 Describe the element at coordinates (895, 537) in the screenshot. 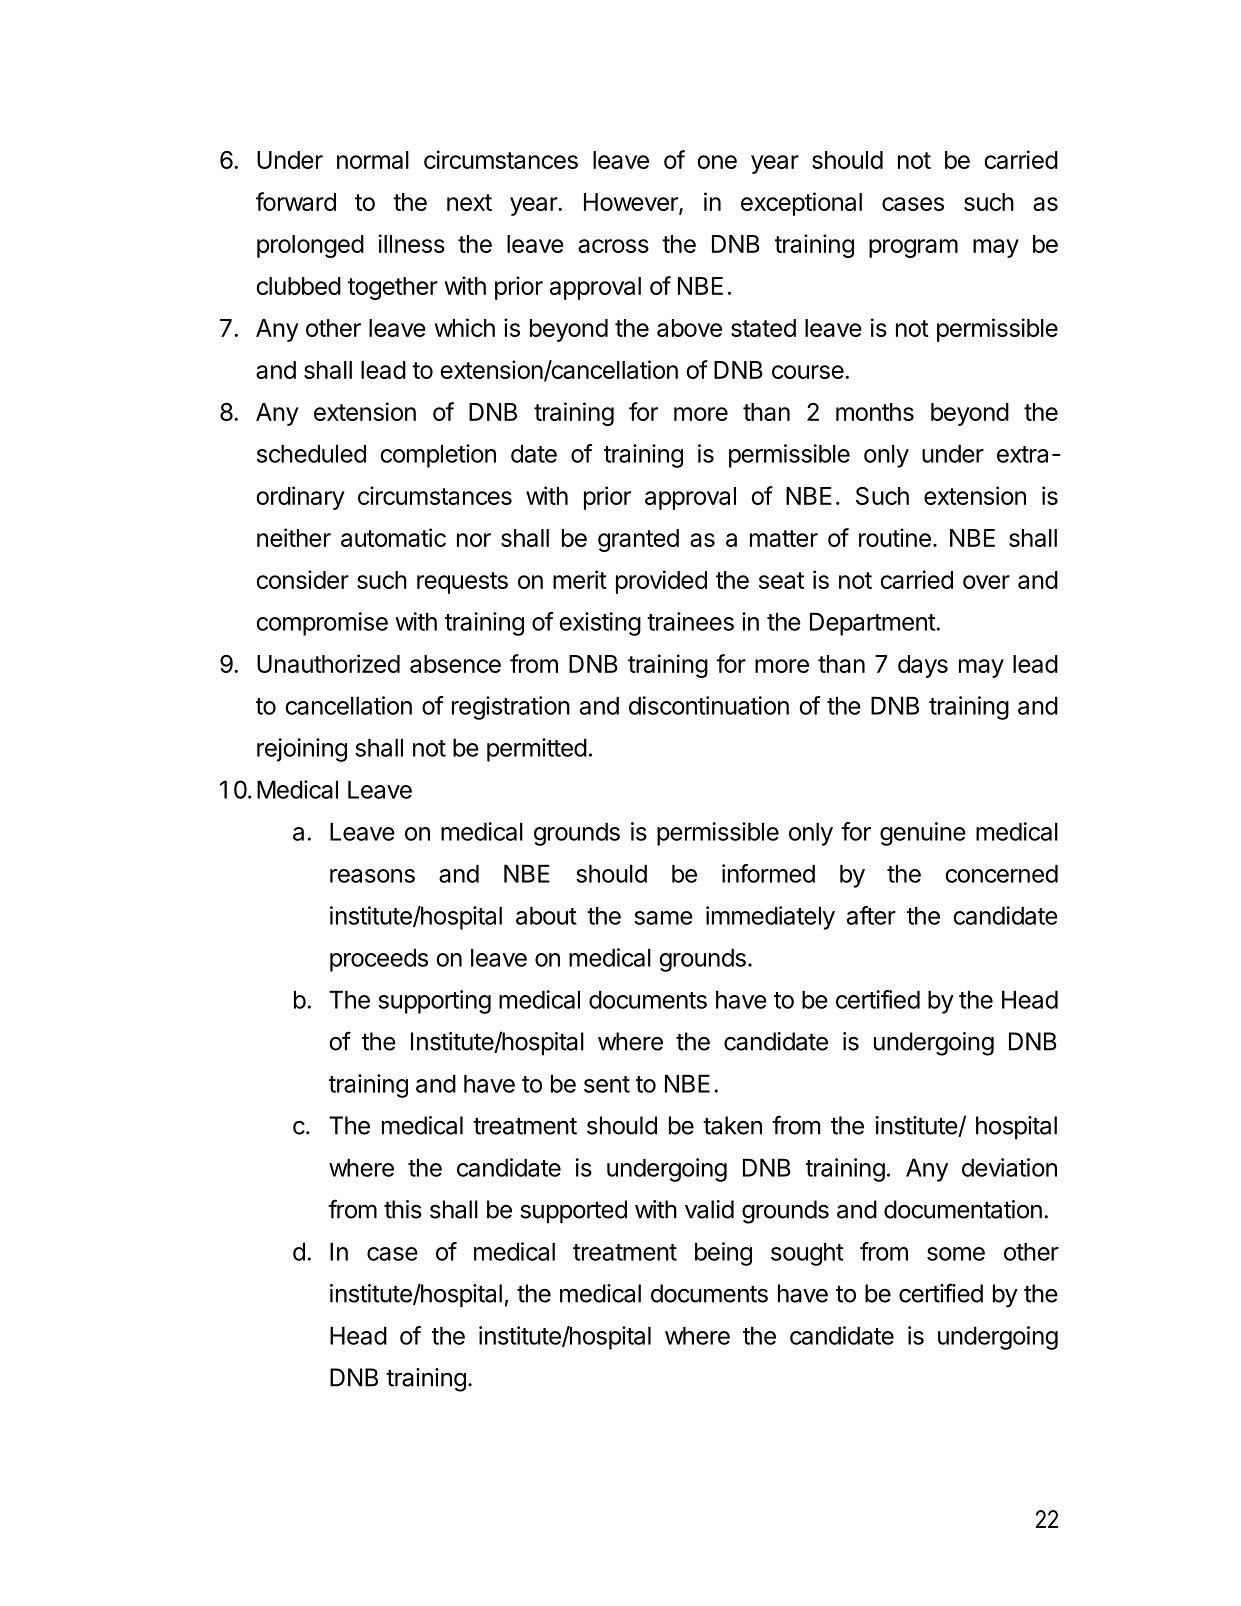

I see `routine` at that location.
